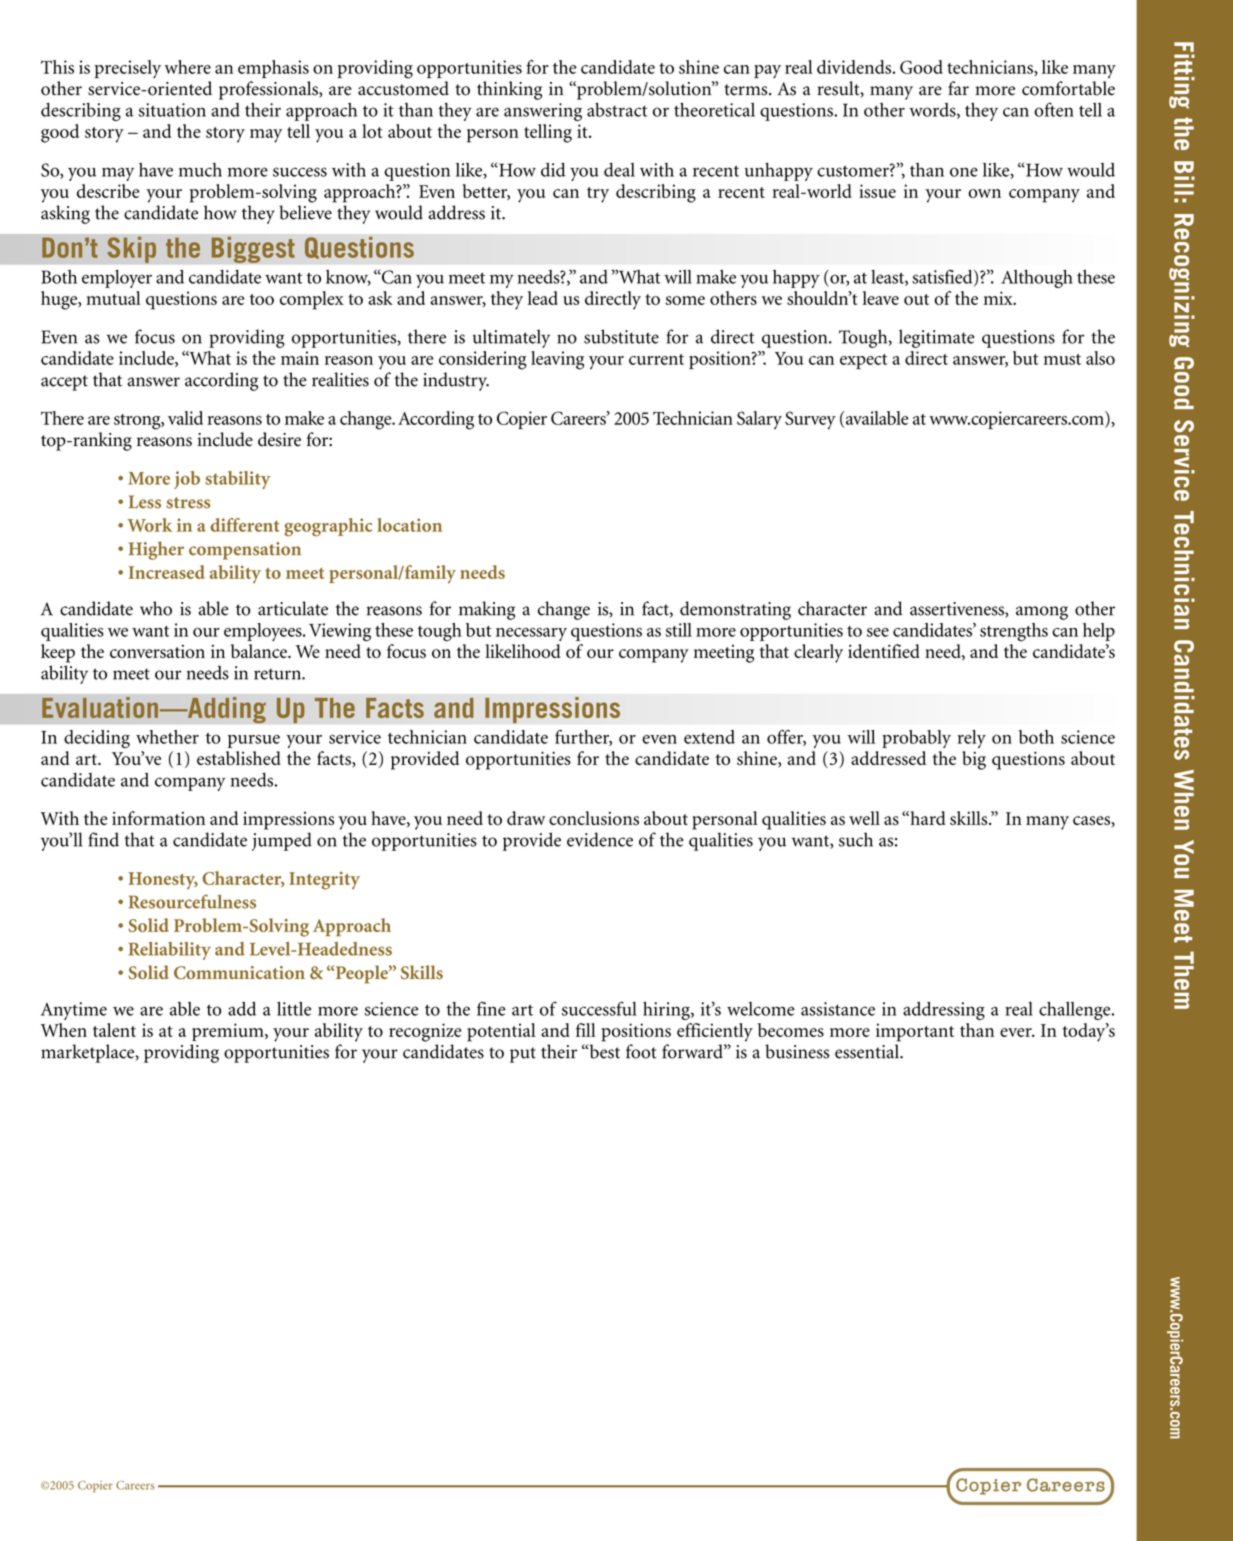  What do you see at coordinates (958, 88) in the page?
I see `far` at bounding box center [958, 88].
